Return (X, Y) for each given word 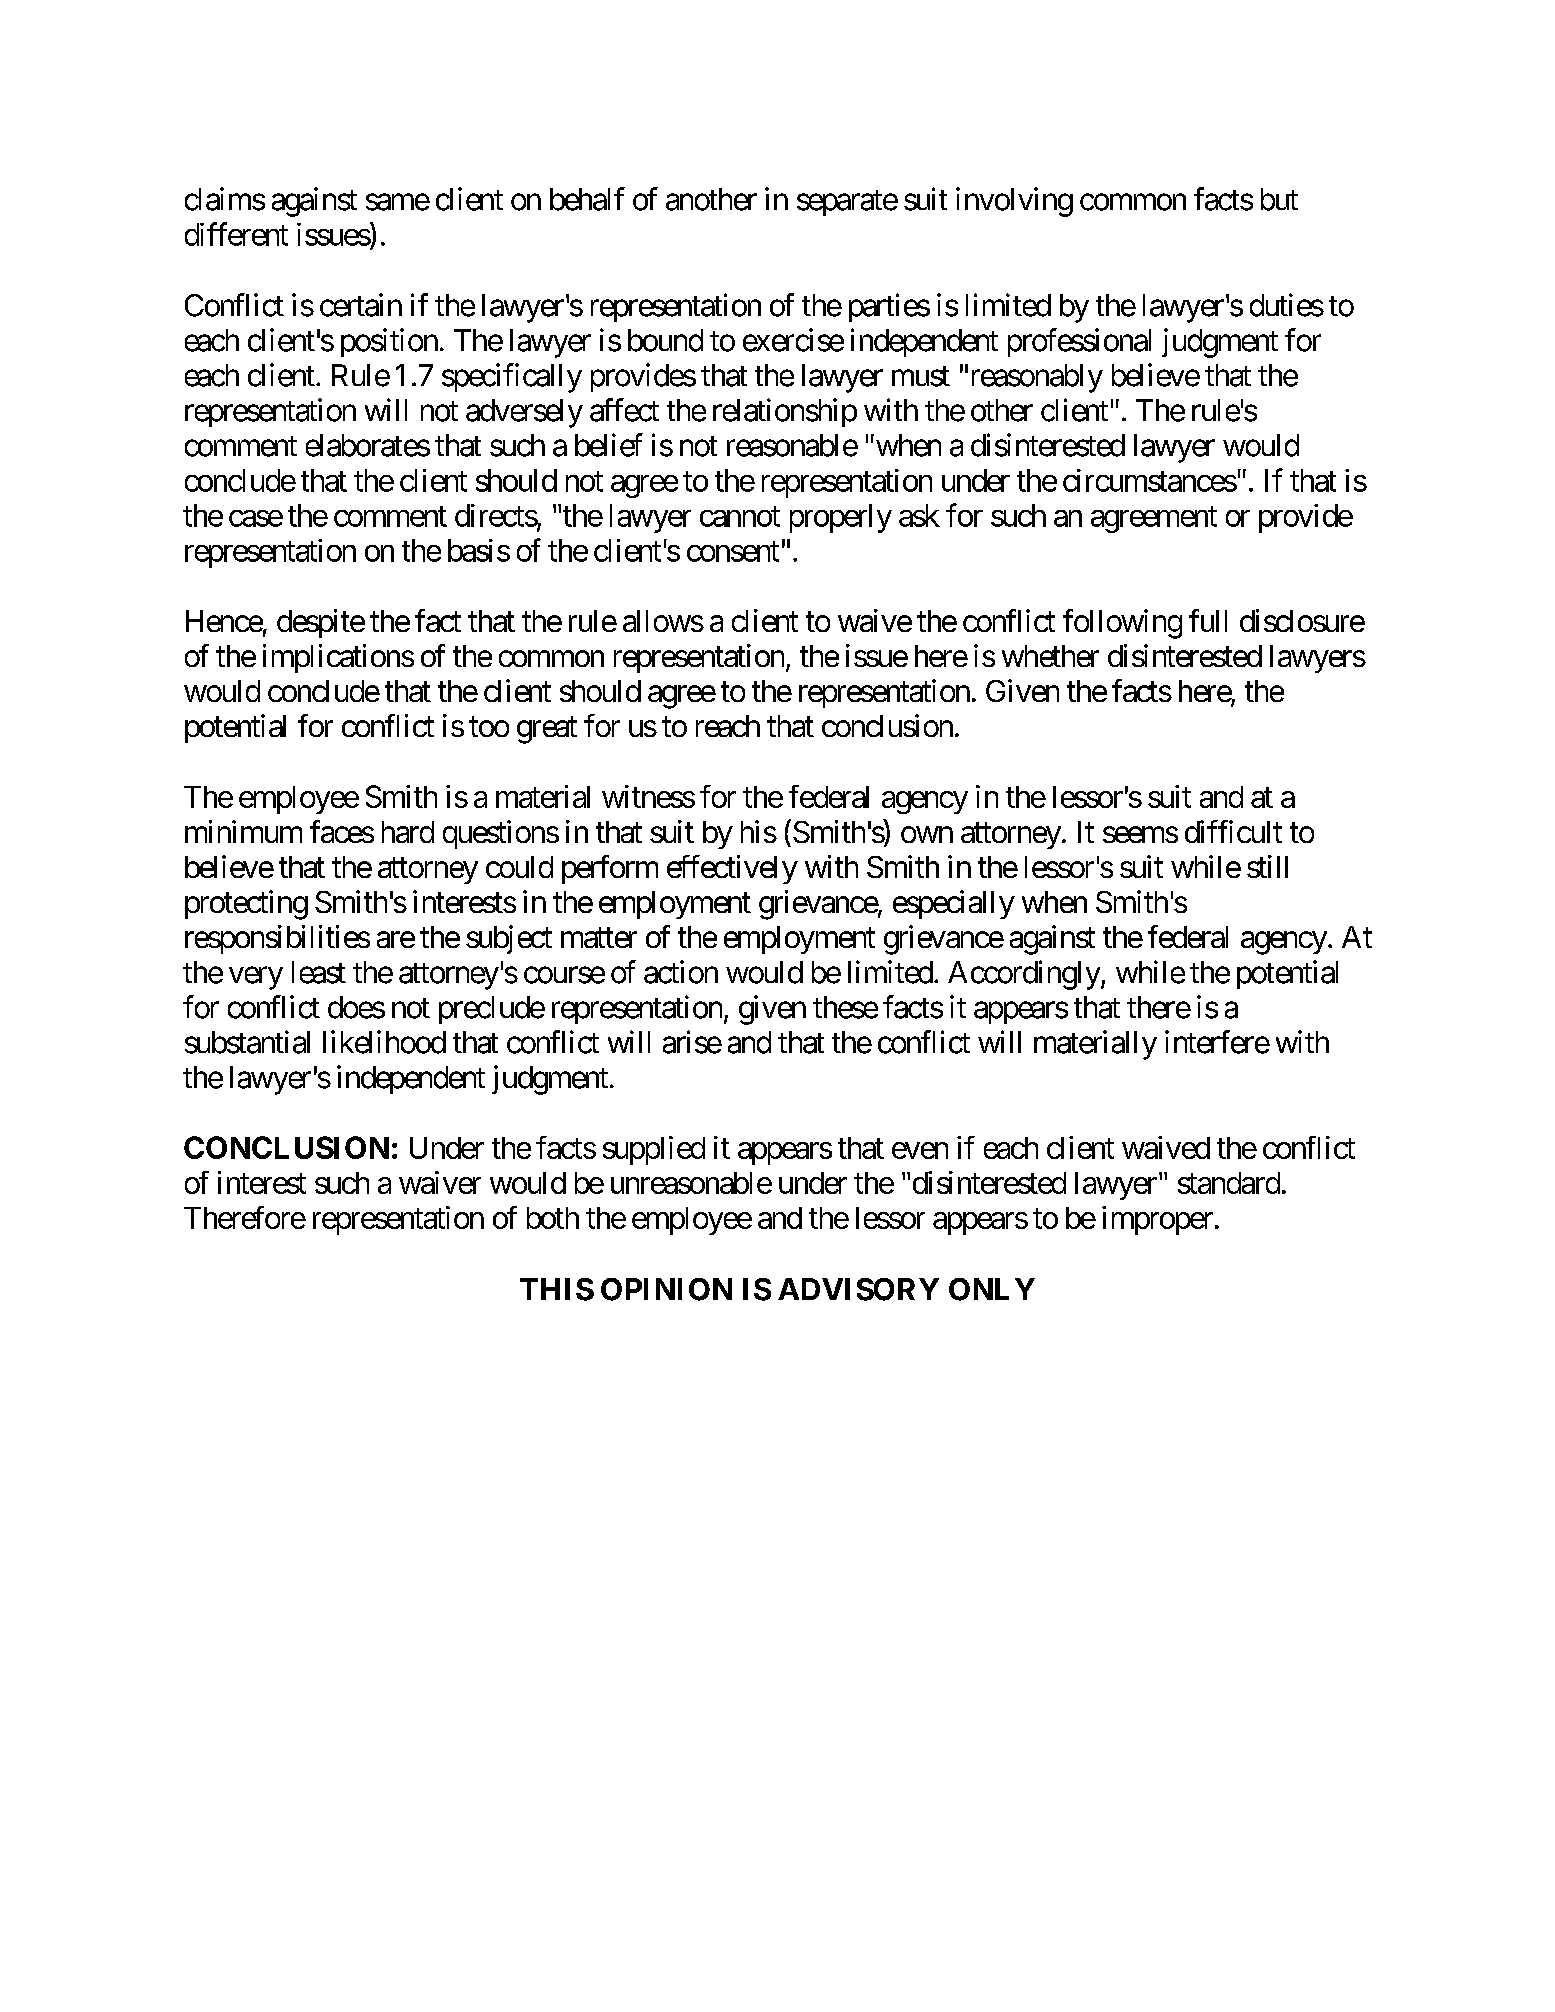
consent (733, 551)
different (236, 234)
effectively (732, 869)
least (319, 972)
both (553, 1218)
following (1122, 624)
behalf (587, 199)
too (489, 727)
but (1279, 199)
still (1267, 866)
